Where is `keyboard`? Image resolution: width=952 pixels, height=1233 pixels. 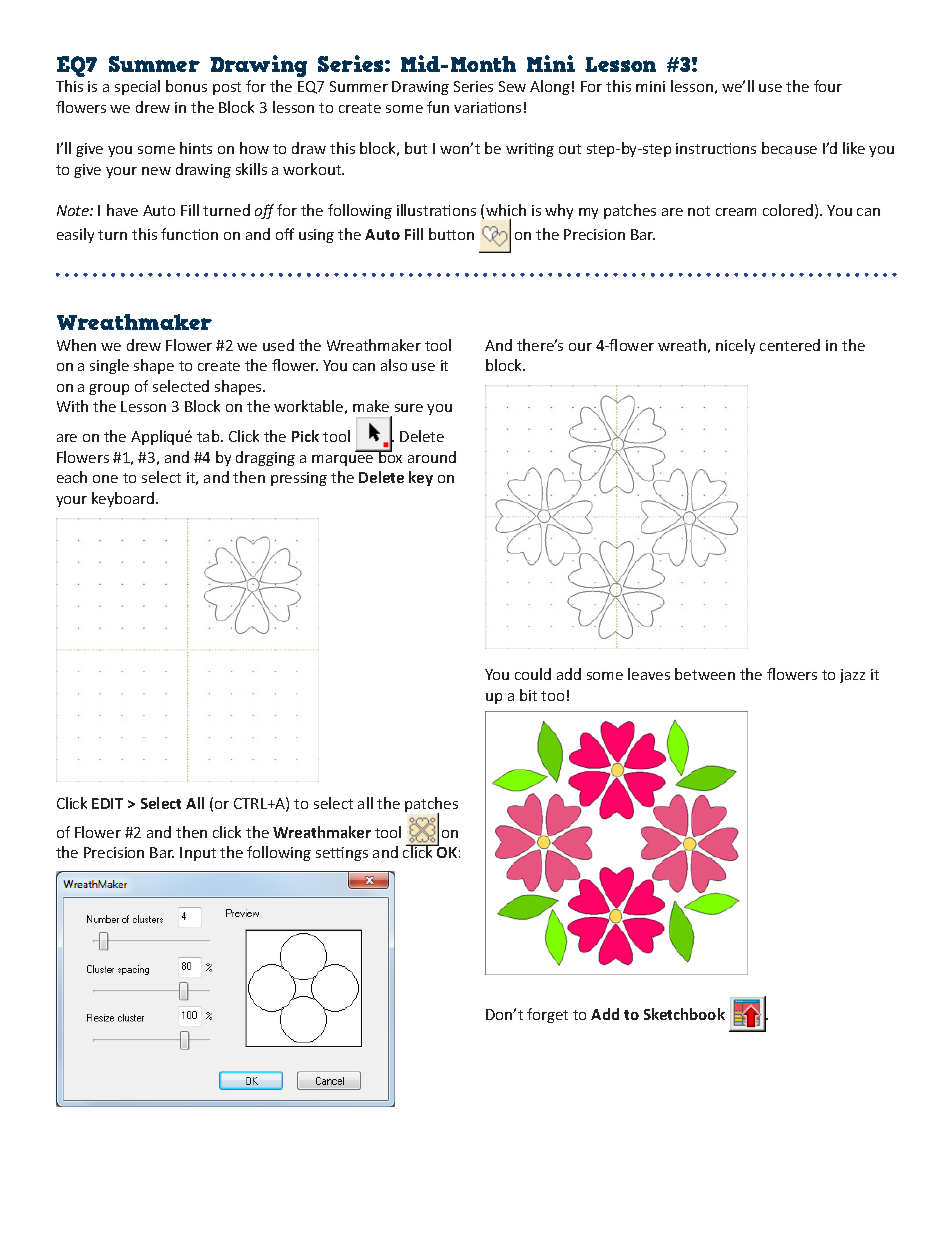
keyboard is located at coordinates (124, 499).
